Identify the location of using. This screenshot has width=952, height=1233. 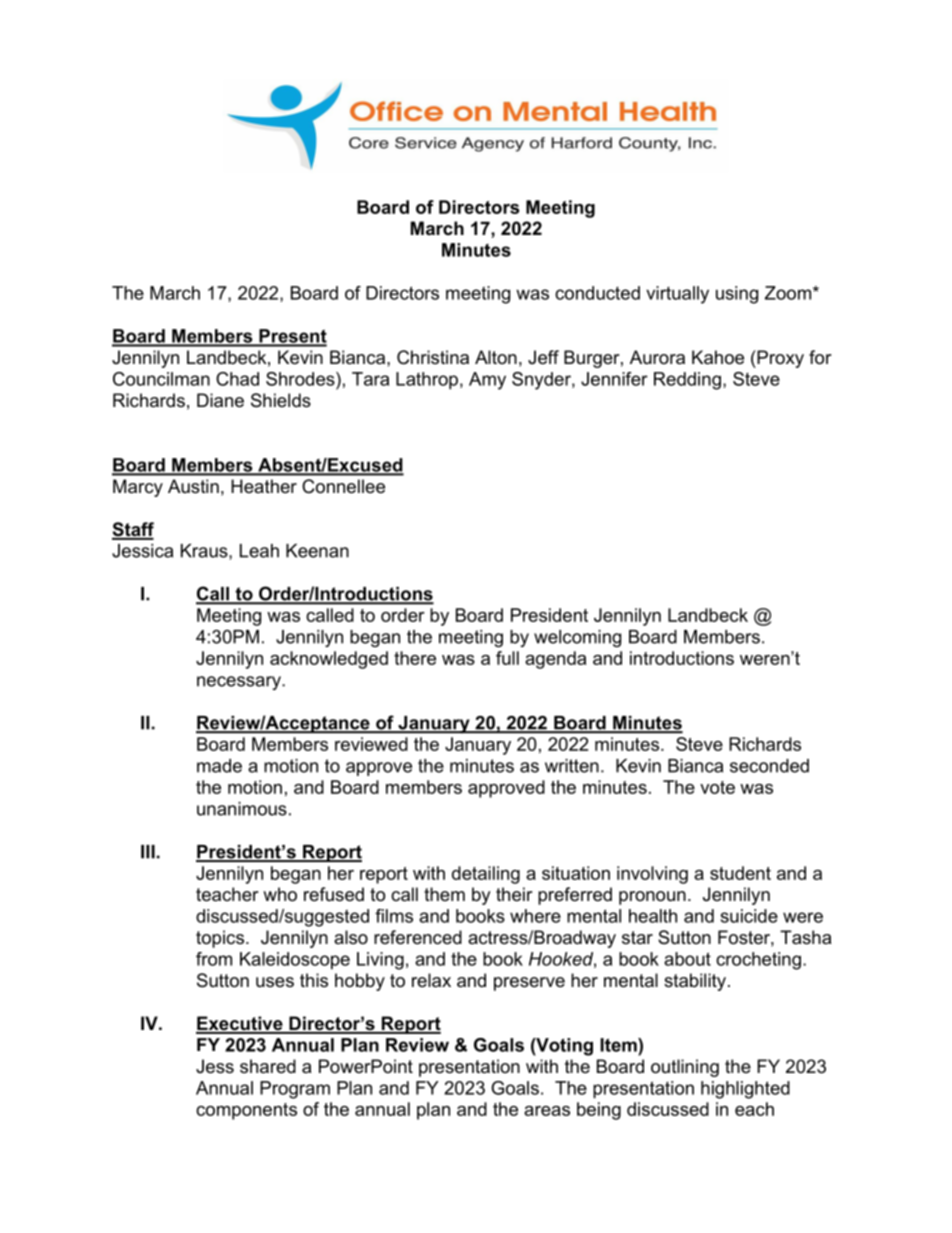
(737, 295).
